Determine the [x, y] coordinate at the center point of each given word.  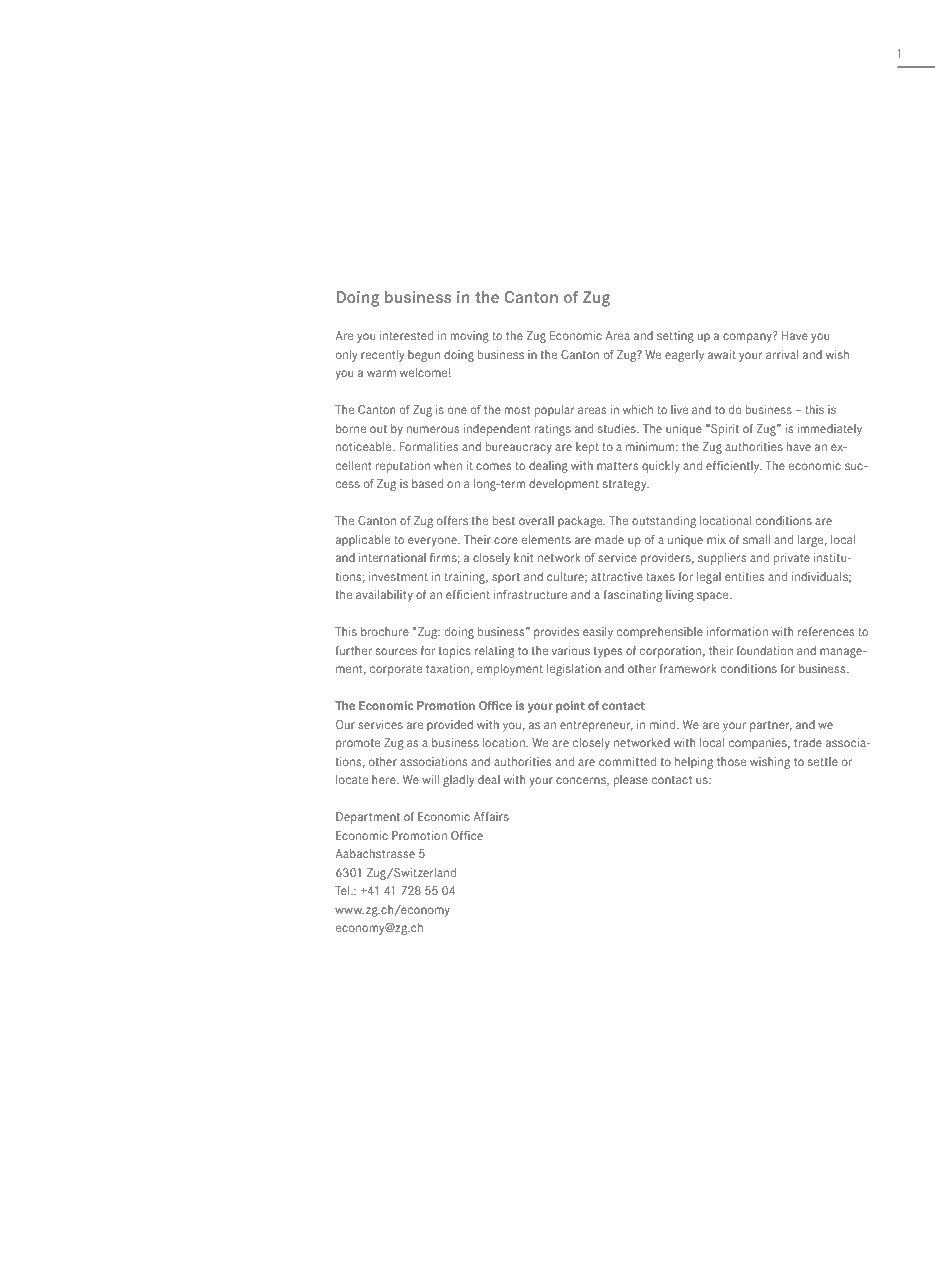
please [631, 781]
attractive [617, 576]
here [385, 779]
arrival [782, 354]
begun [424, 356]
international [392, 557]
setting [675, 337]
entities [744, 576]
